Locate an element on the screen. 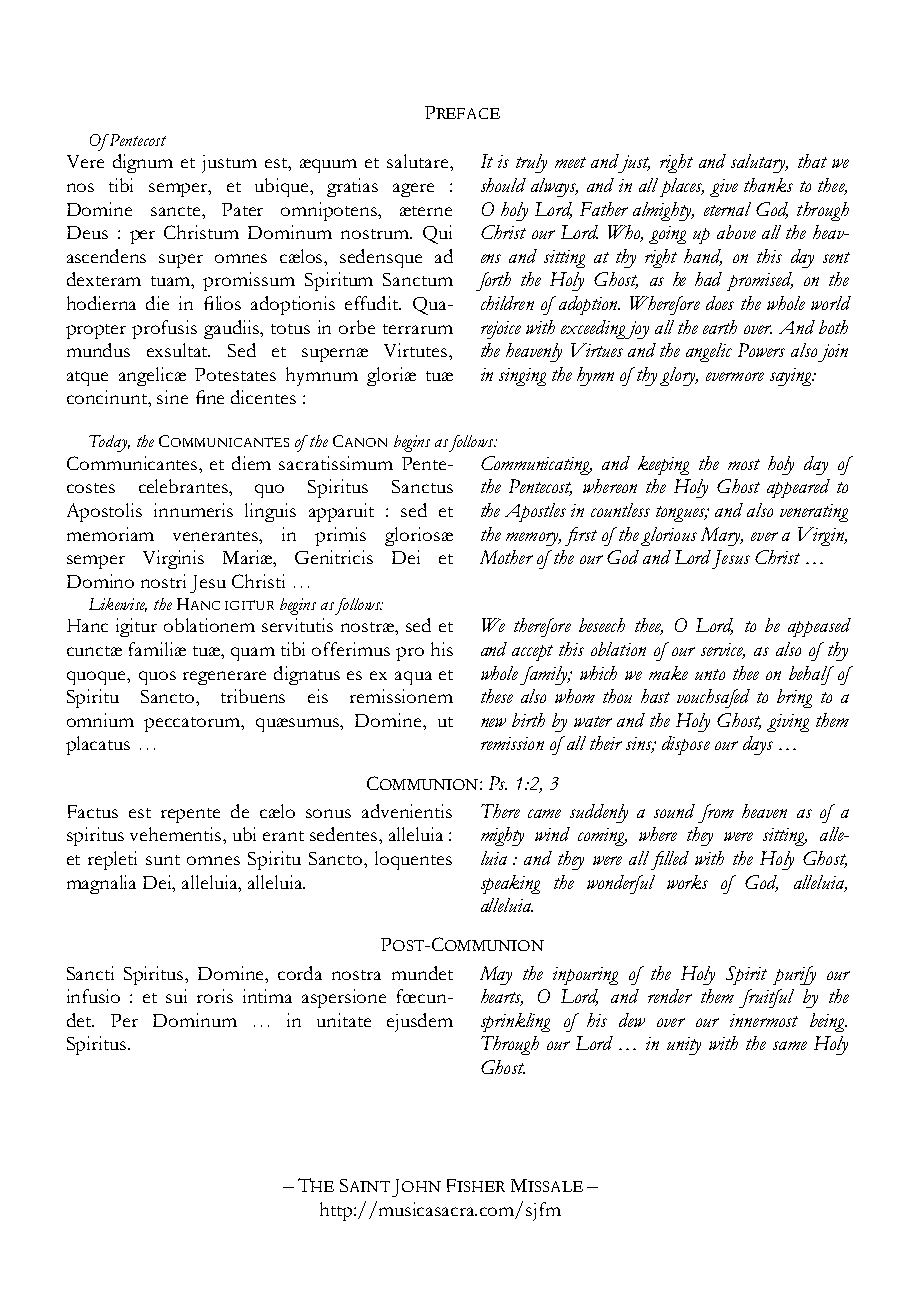 This screenshot has width=924, height=1308. sui is located at coordinates (176, 996).
